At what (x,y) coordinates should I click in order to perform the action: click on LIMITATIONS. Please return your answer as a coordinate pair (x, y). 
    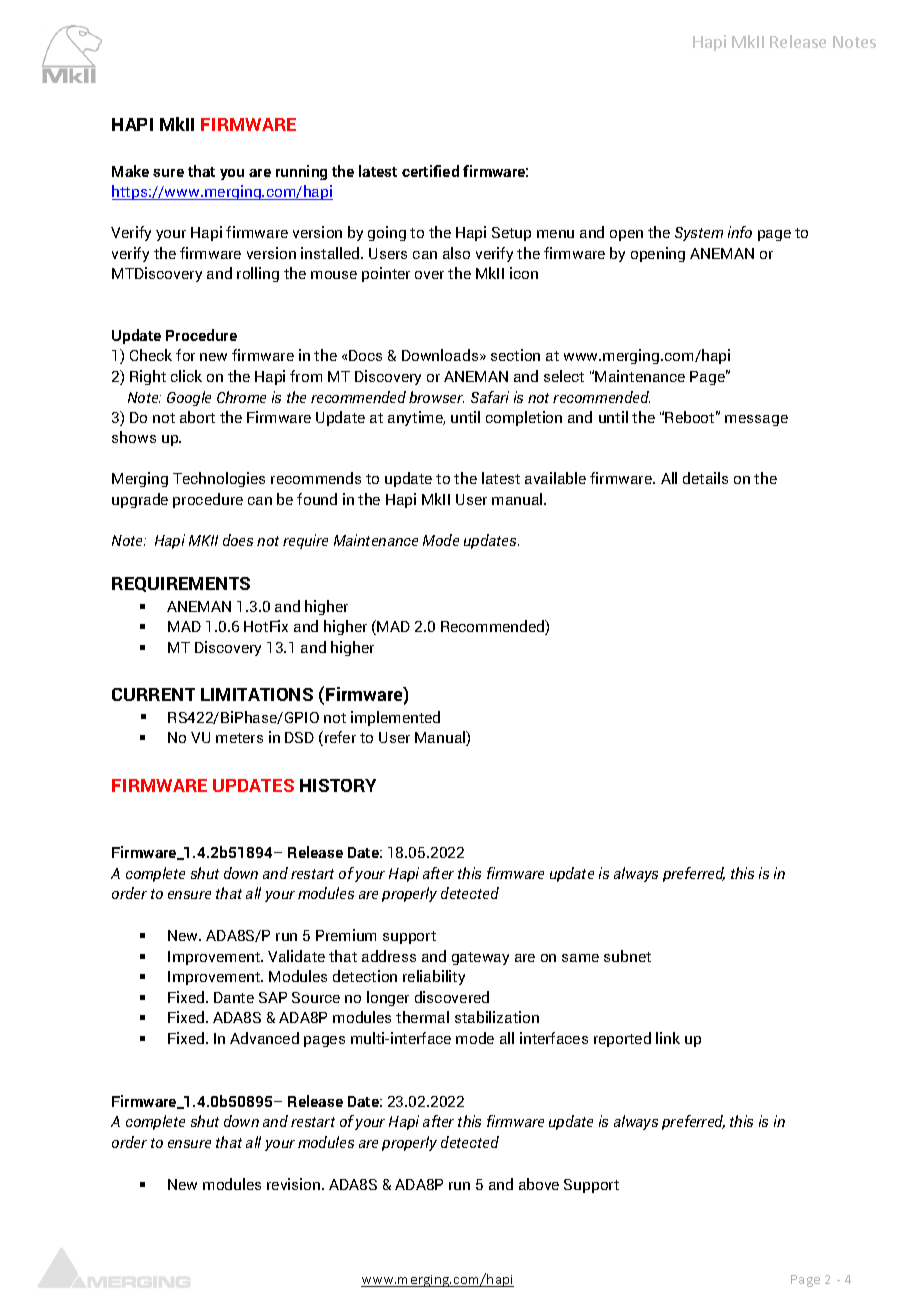
    Looking at the image, I should click on (257, 694).
